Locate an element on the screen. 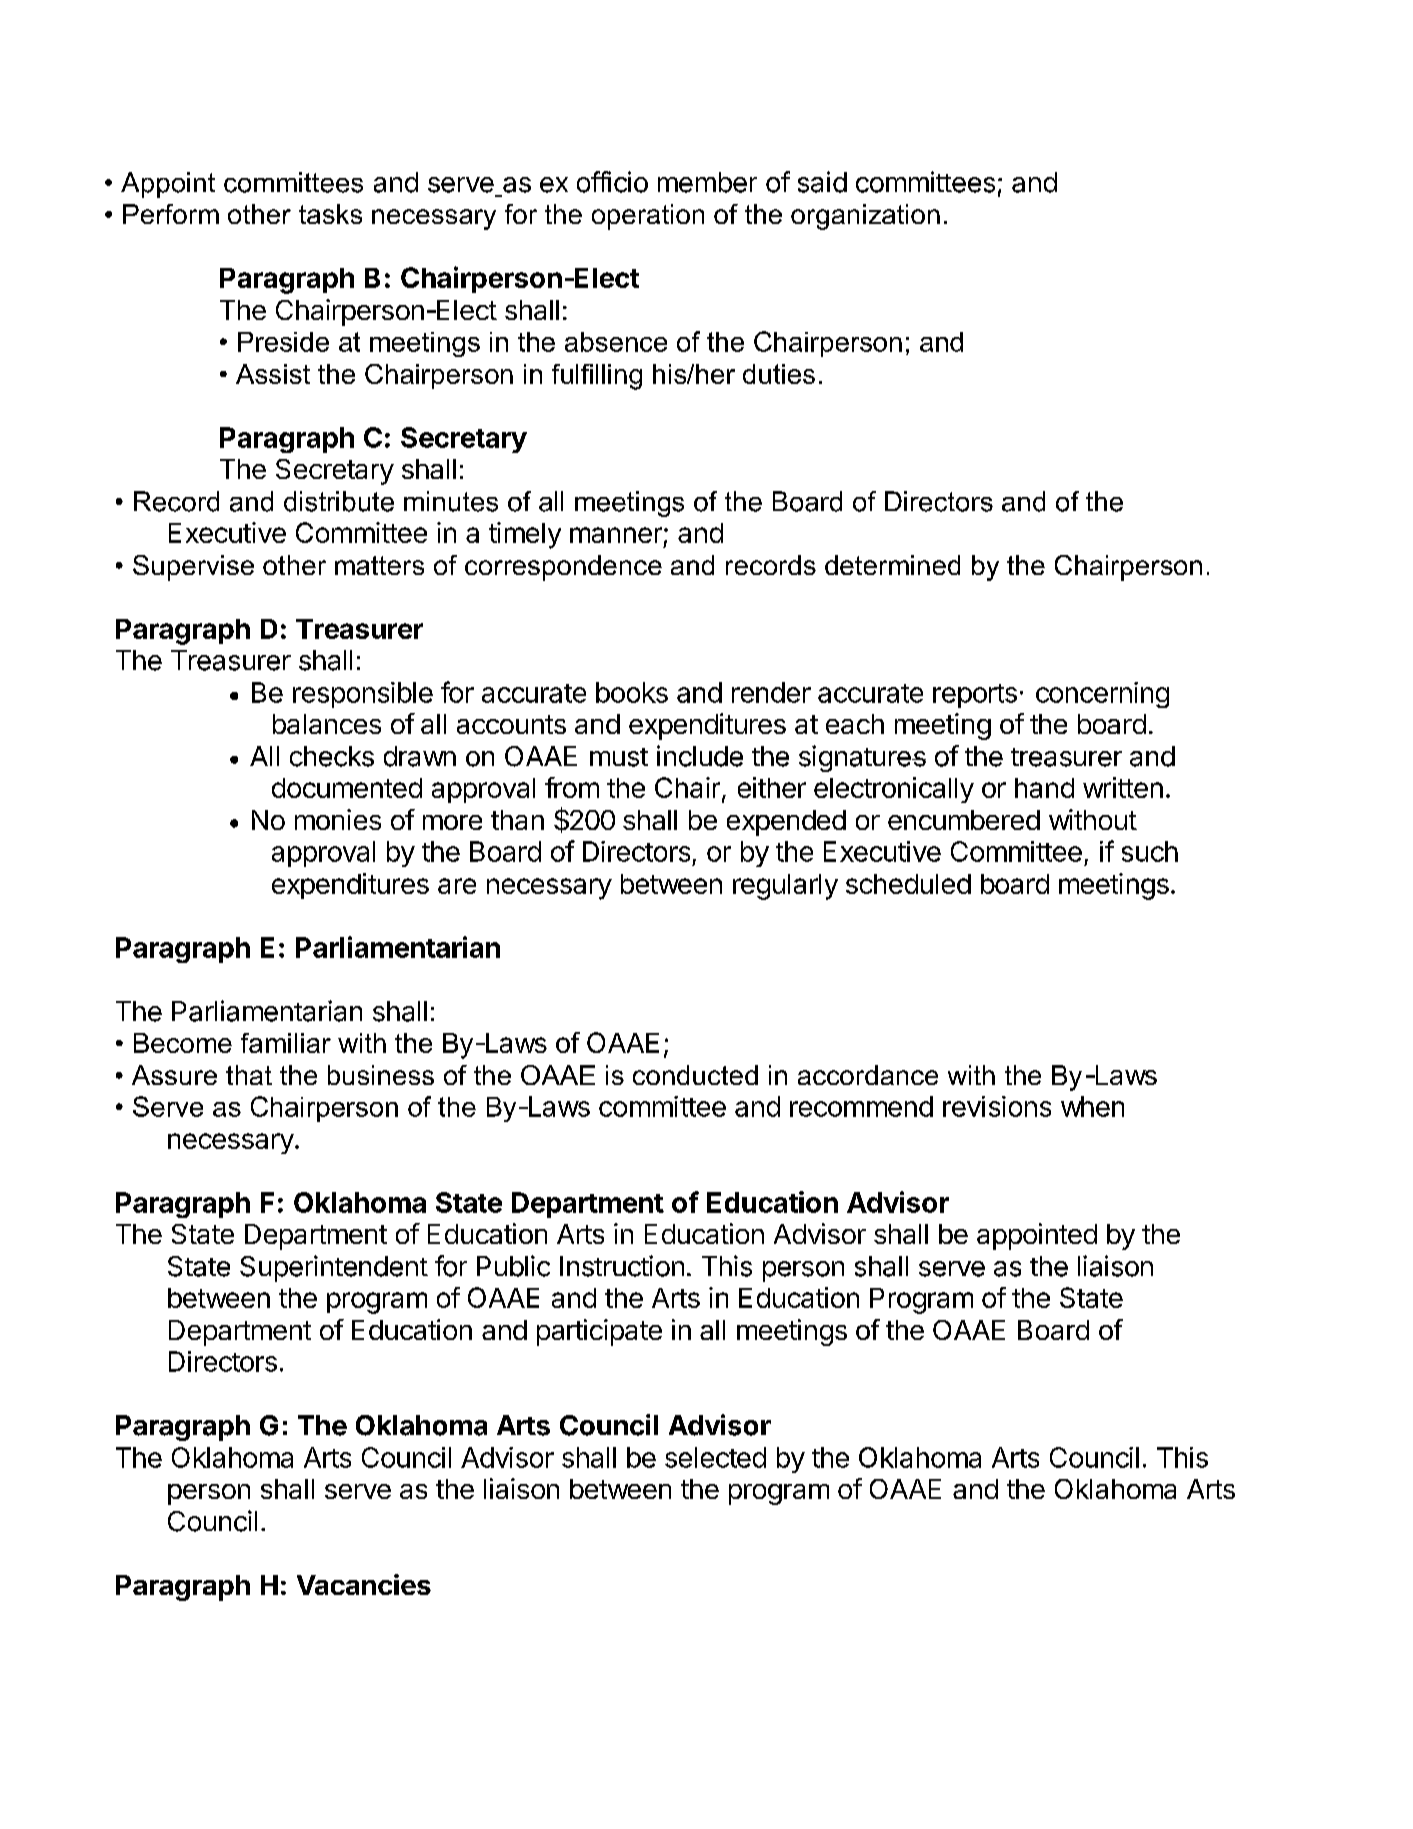  tasks is located at coordinates (330, 214).
